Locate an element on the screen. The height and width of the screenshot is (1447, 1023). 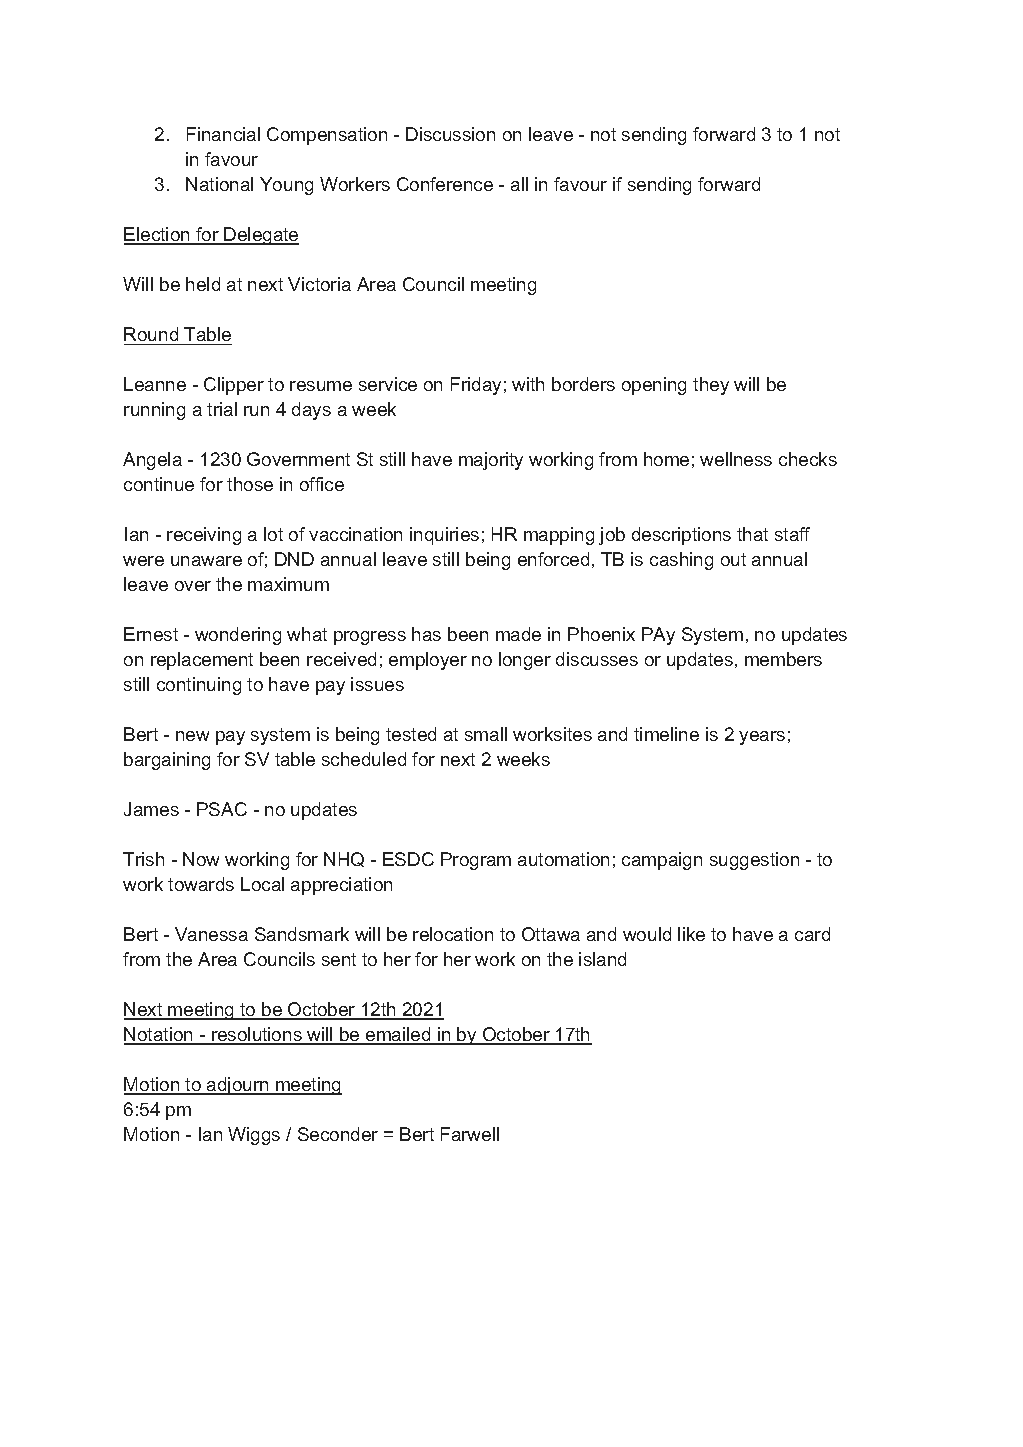
out is located at coordinates (733, 559).
